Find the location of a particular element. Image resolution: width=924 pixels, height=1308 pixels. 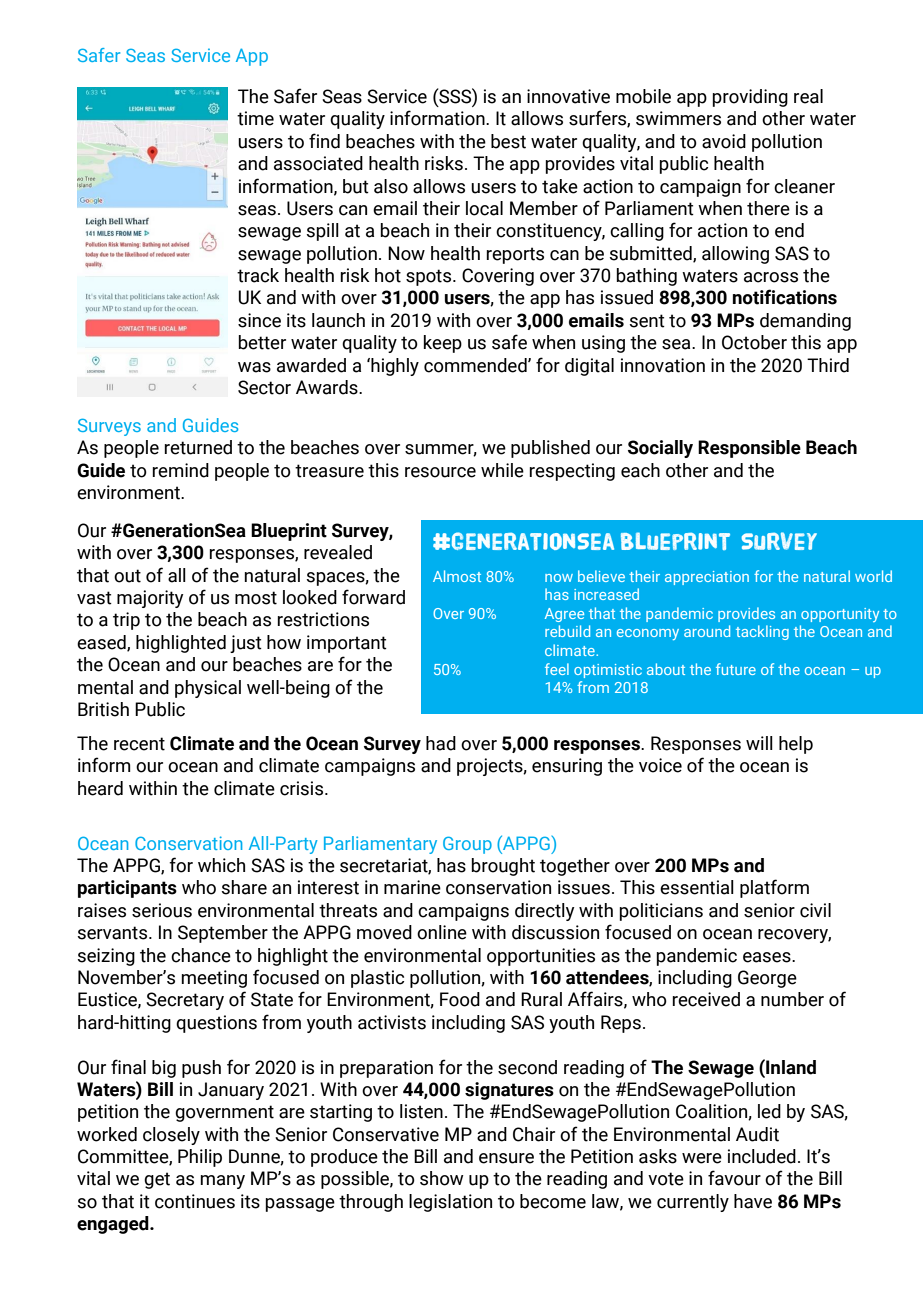

legislation is located at coordinates (450, 1203).
